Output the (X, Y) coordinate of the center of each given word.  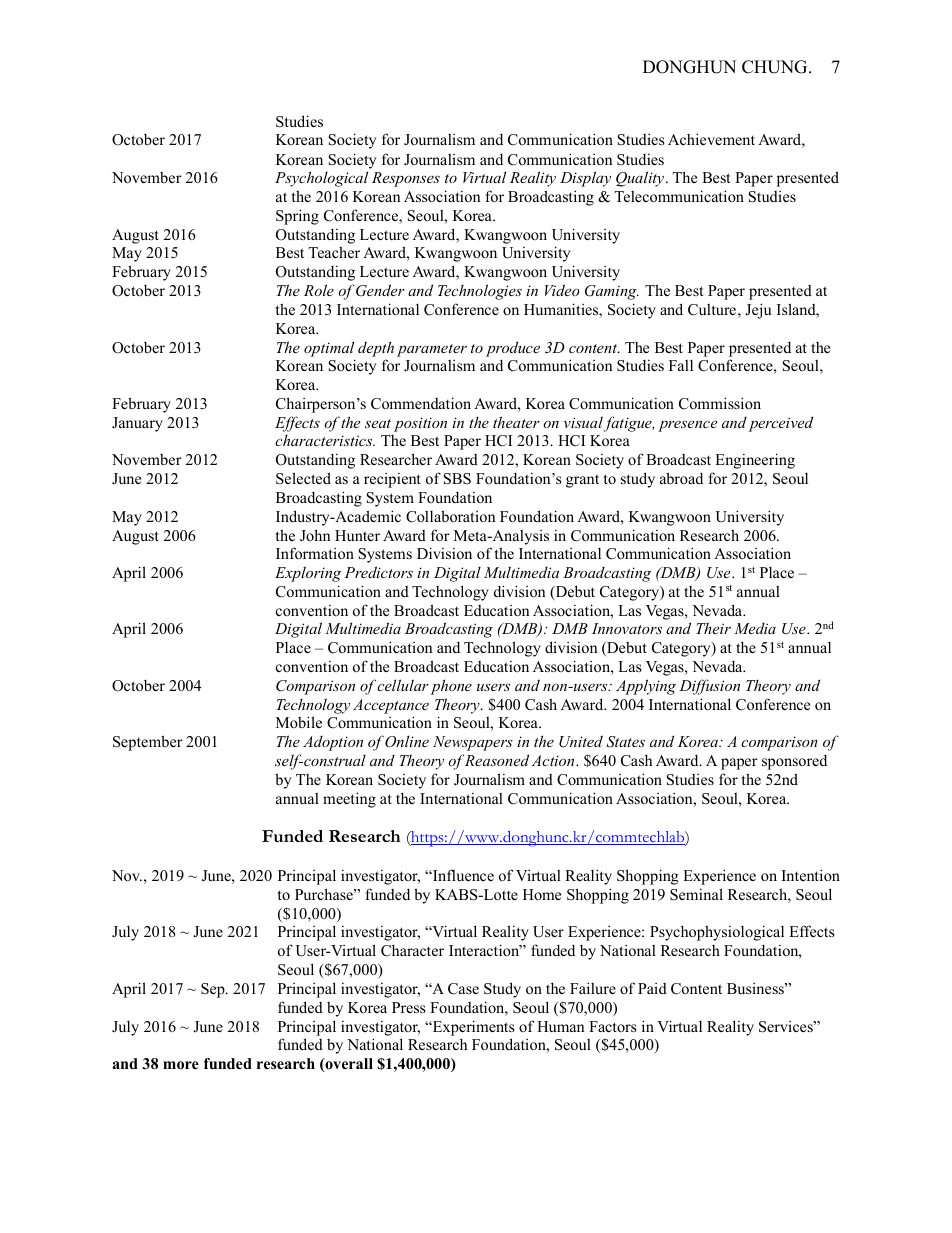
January (137, 424)
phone (451, 687)
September (148, 743)
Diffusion (709, 687)
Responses (406, 179)
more (181, 1065)
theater (516, 422)
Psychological (321, 179)
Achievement (711, 139)
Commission (720, 403)
